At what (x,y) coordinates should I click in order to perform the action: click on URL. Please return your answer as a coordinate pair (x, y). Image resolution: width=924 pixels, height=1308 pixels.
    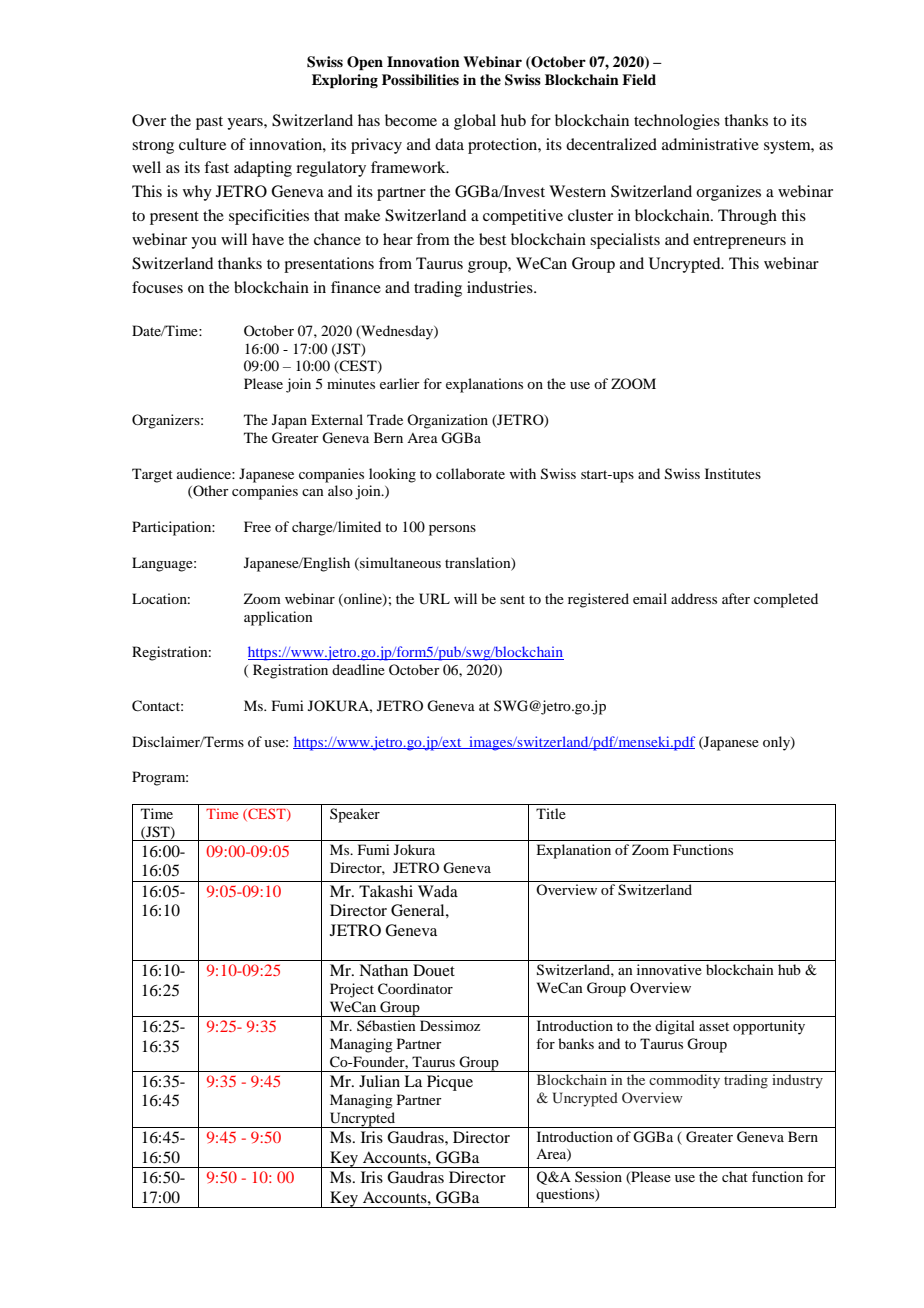
    Looking at the image, I should click on (434, 599).
